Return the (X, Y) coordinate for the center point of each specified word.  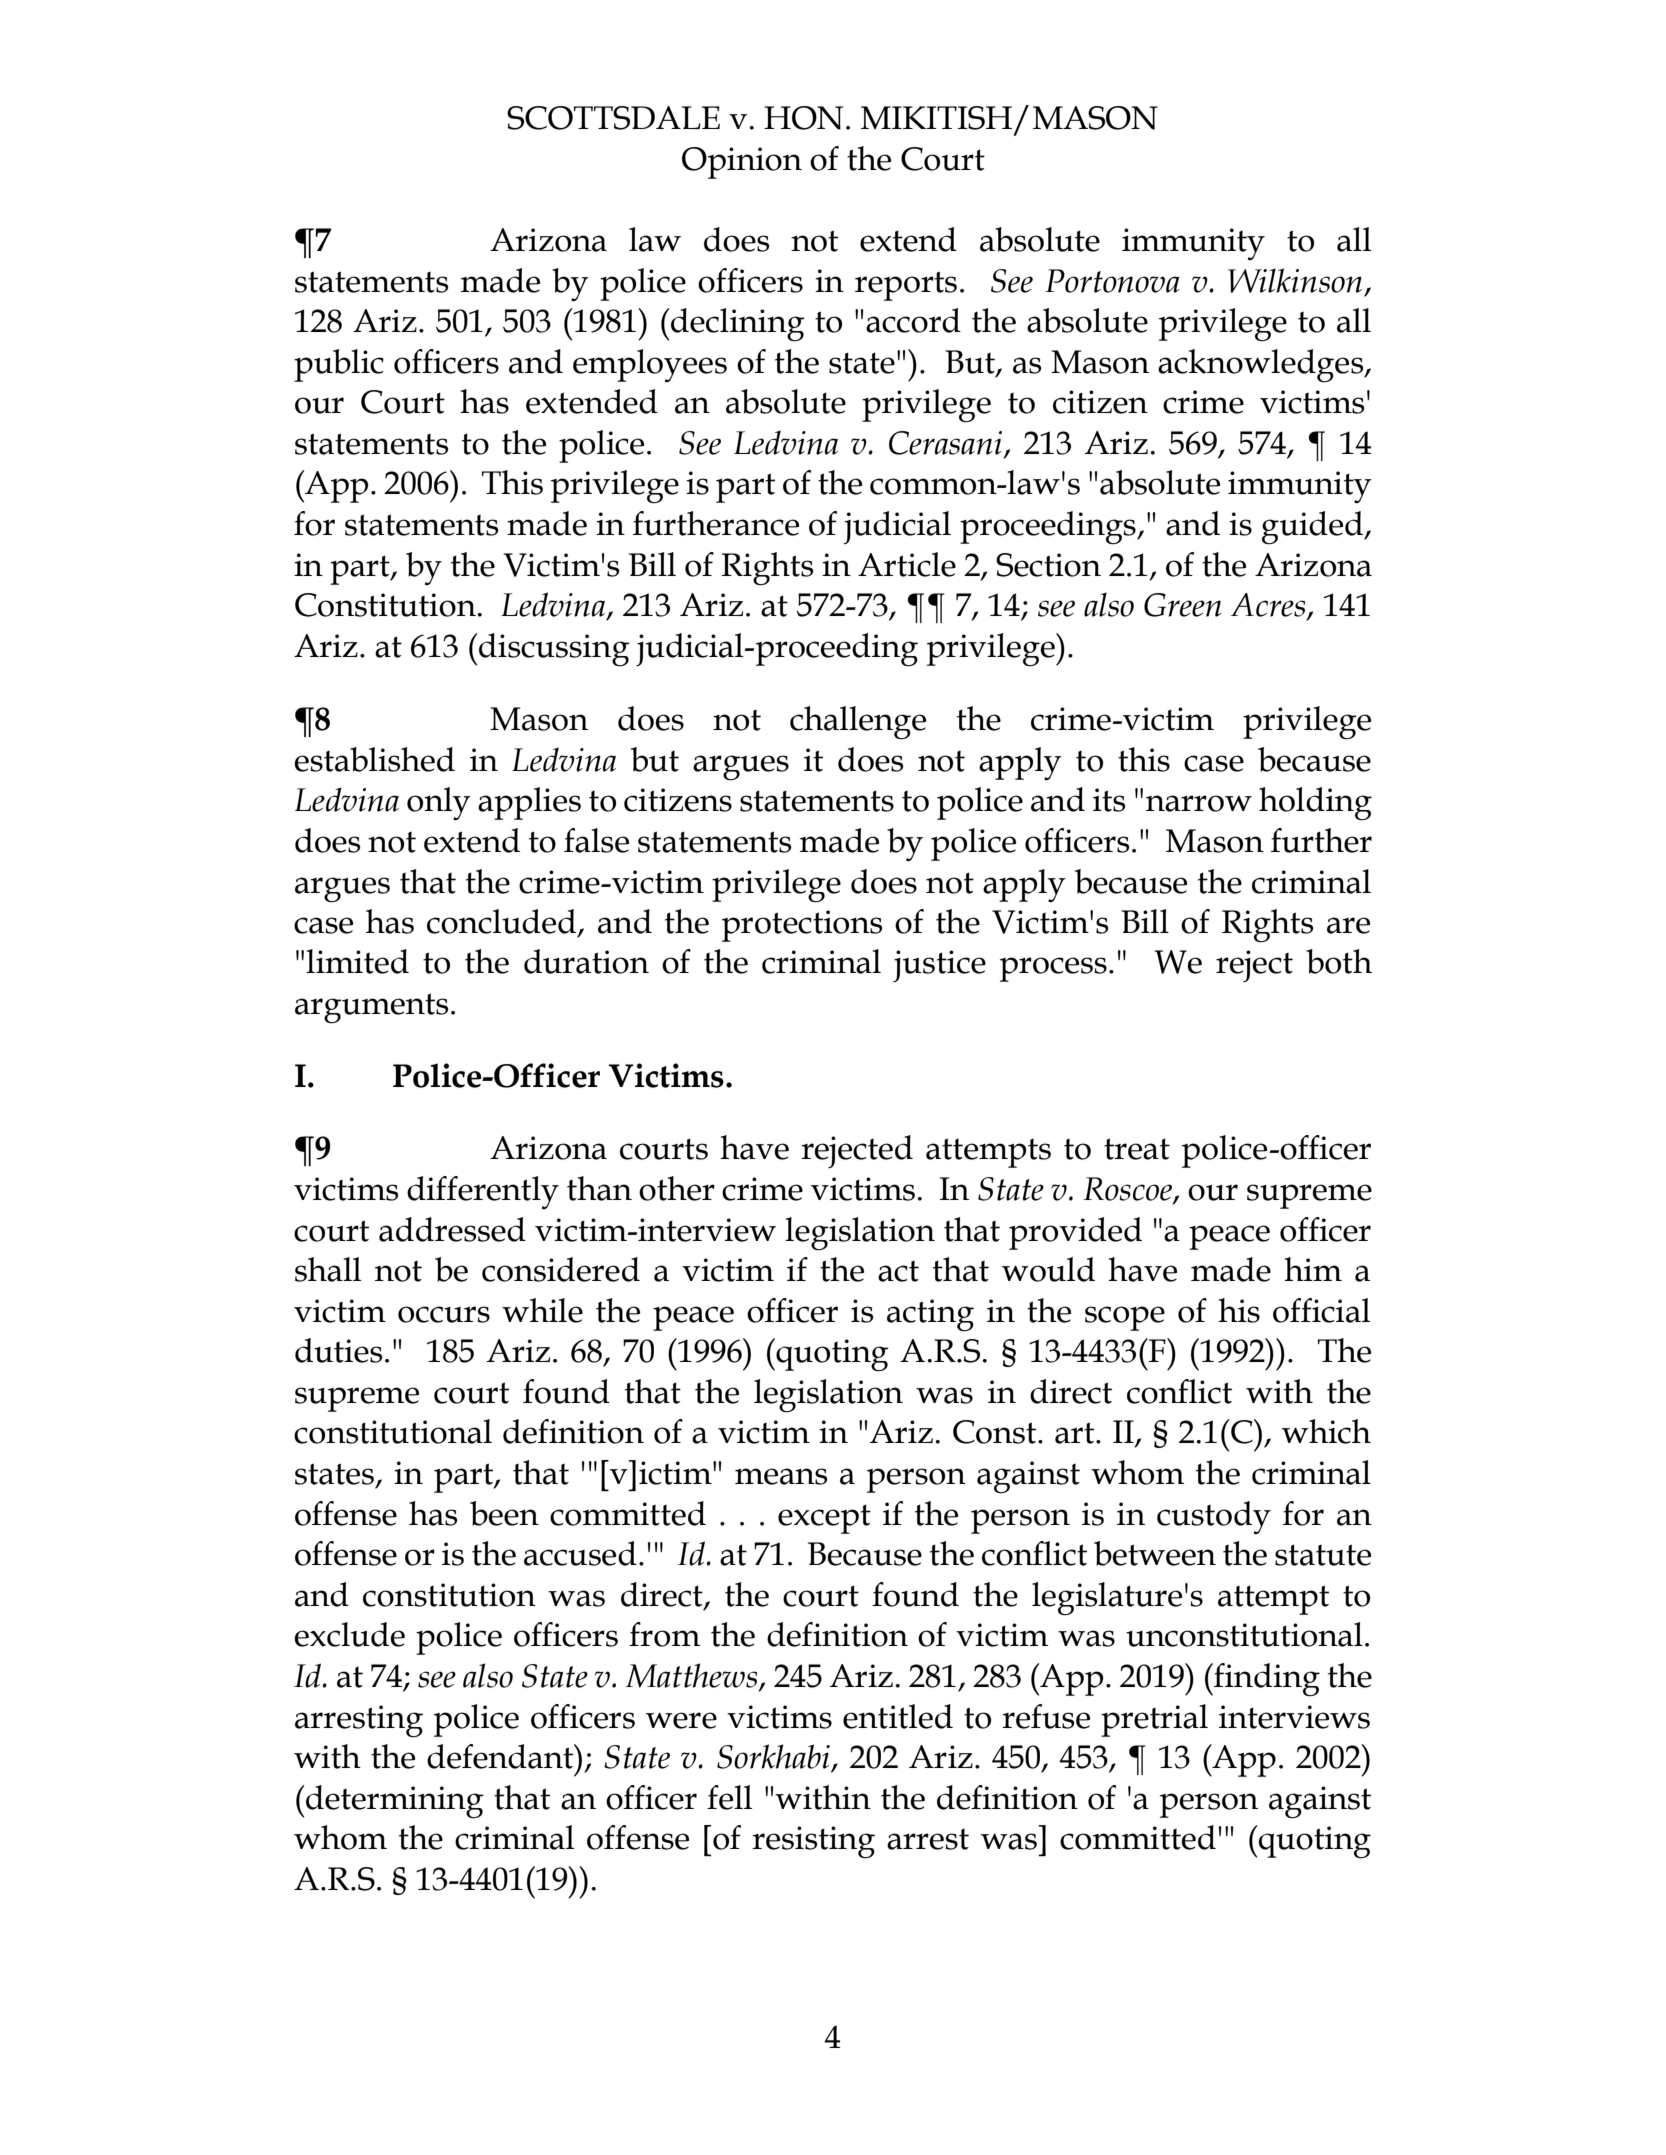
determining (395, 1802)
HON (803, 118)
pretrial (1154, 1720)
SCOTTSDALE (613, 118)
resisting (813, 1842)
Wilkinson (1295, 280)
